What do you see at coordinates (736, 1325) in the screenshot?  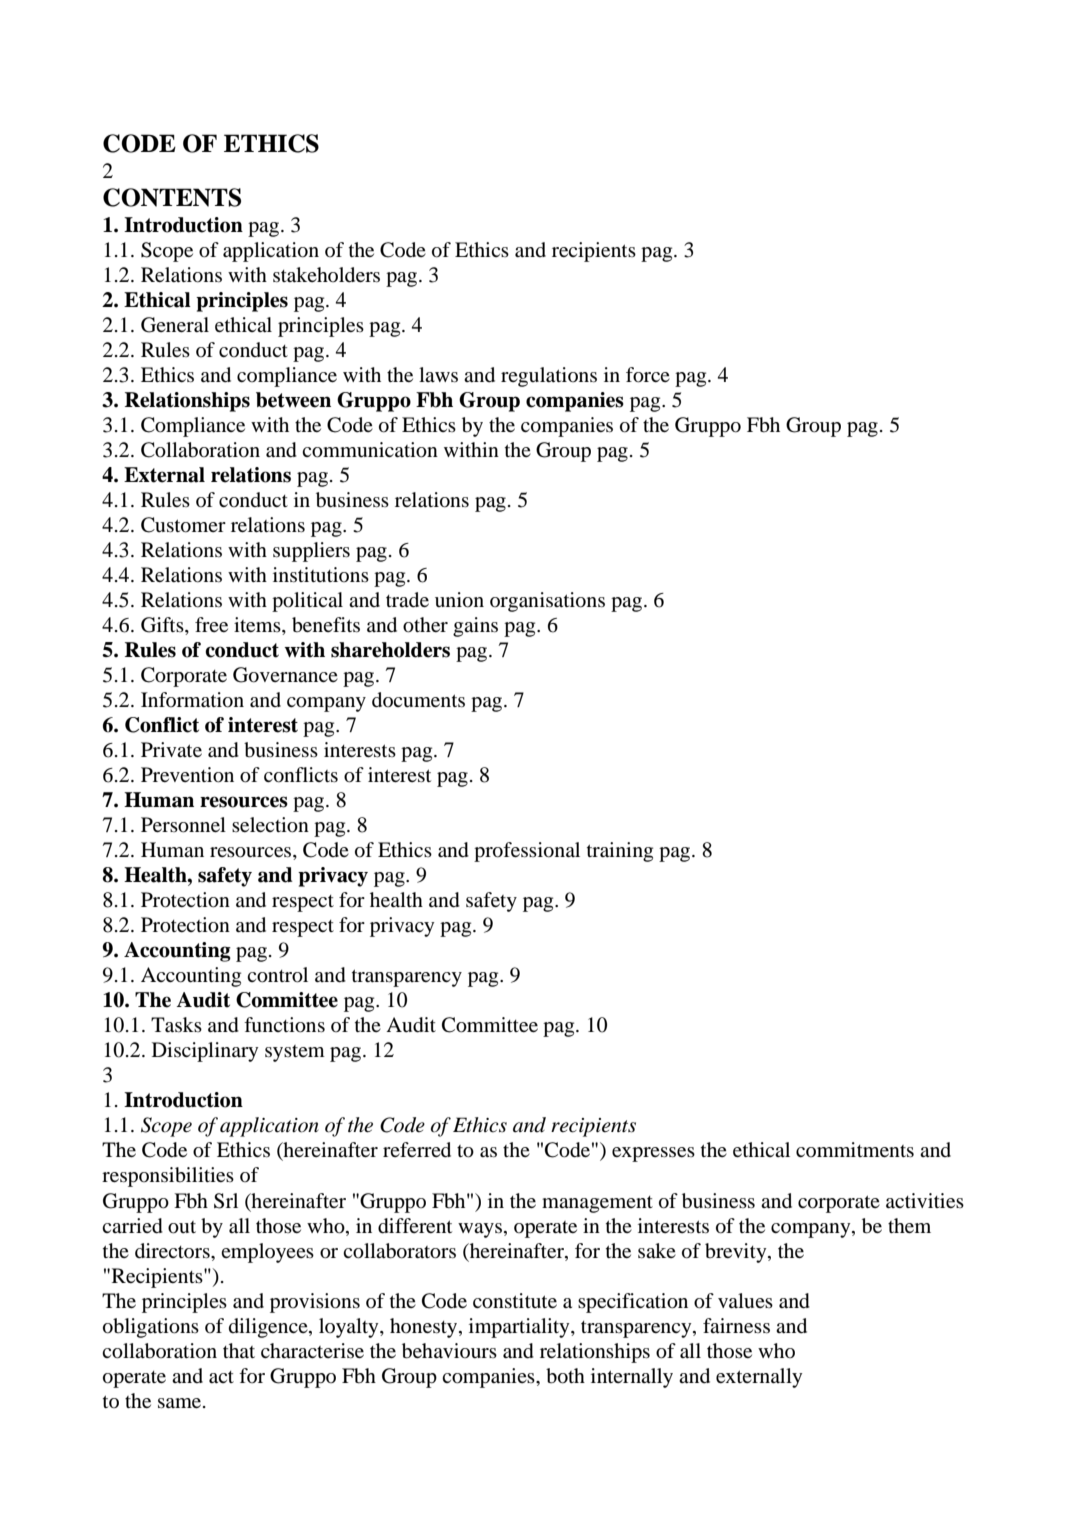 I see `fairness` at bounding box center [736, 1325].
